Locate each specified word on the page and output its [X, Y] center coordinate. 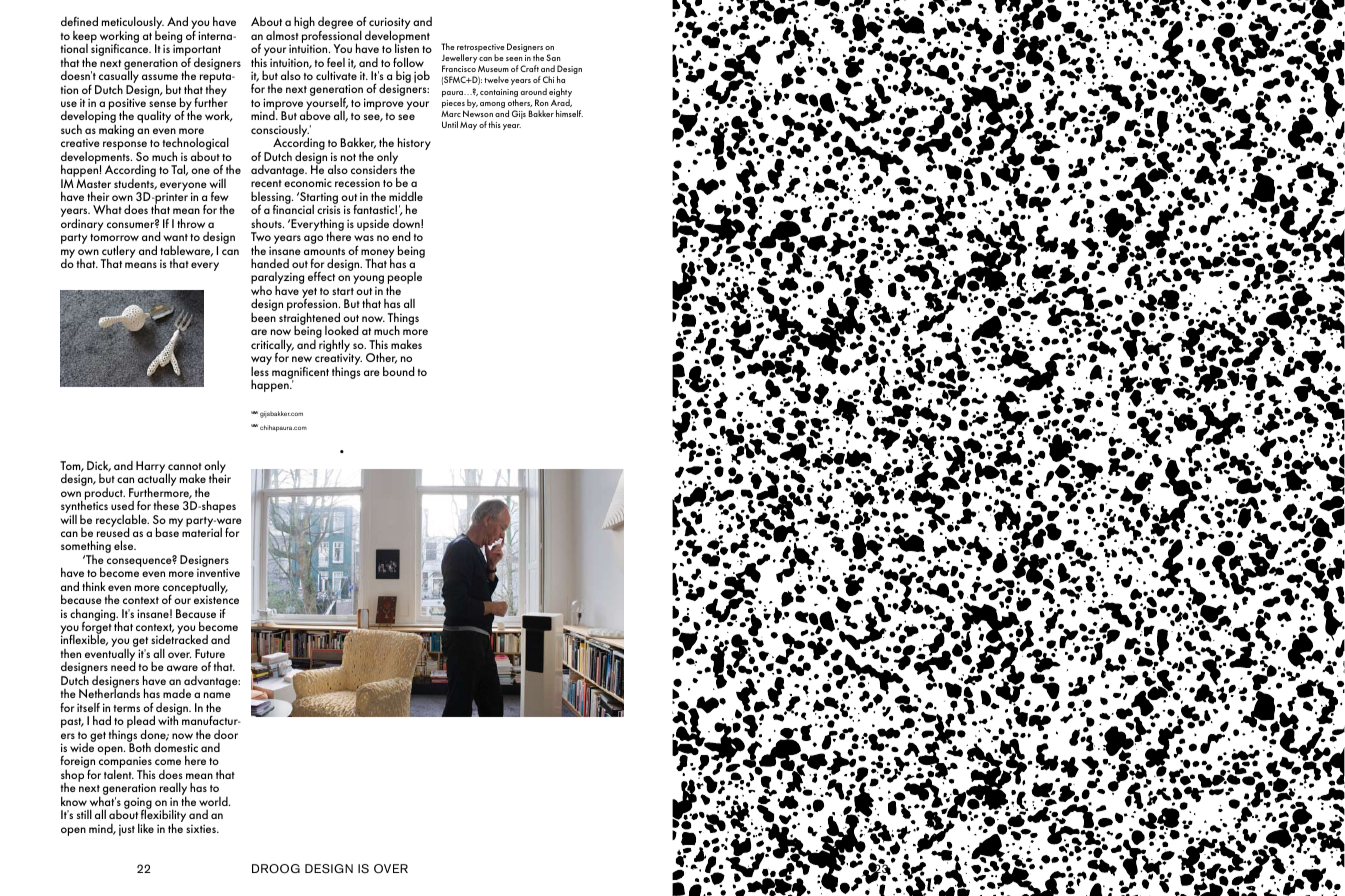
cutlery [118, 253]
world [214, 801]
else [125, 545]
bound [399, 371]
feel [336, 62]
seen [514, 59]
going [138, 804]
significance [121, 49]
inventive [218, 572]
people [405, 279]
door [226, 734]
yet [309, 294]
